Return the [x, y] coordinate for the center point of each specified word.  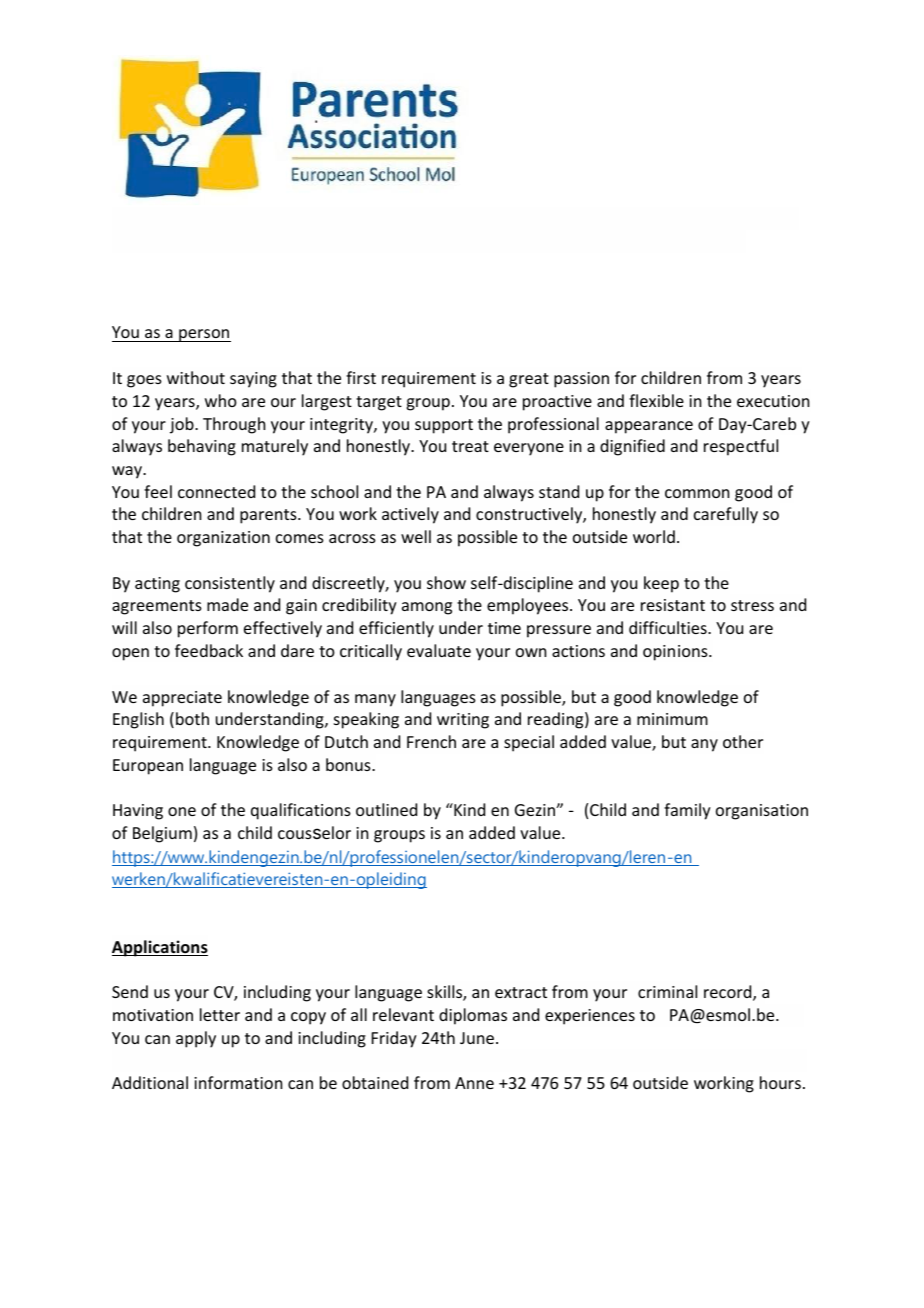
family [687, 811]
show [446, 582]
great [529, 380]
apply [196, 1039]
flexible [656, 400]
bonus [349, 764]
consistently [230, 584]
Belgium [162, 834]
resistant [673, 605]
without [196, 377]
